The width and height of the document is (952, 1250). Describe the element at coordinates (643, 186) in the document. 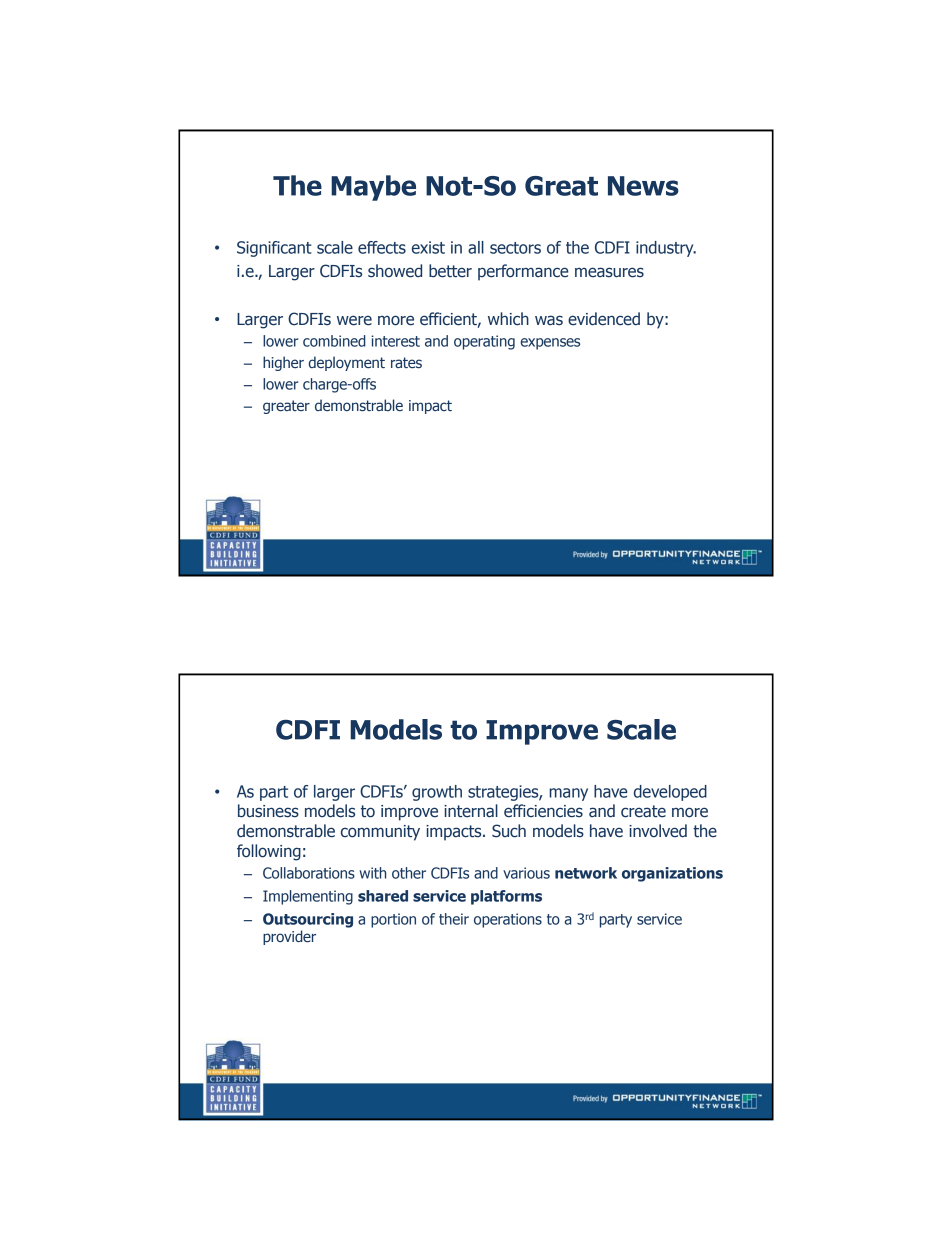

I see `News` at that location.
